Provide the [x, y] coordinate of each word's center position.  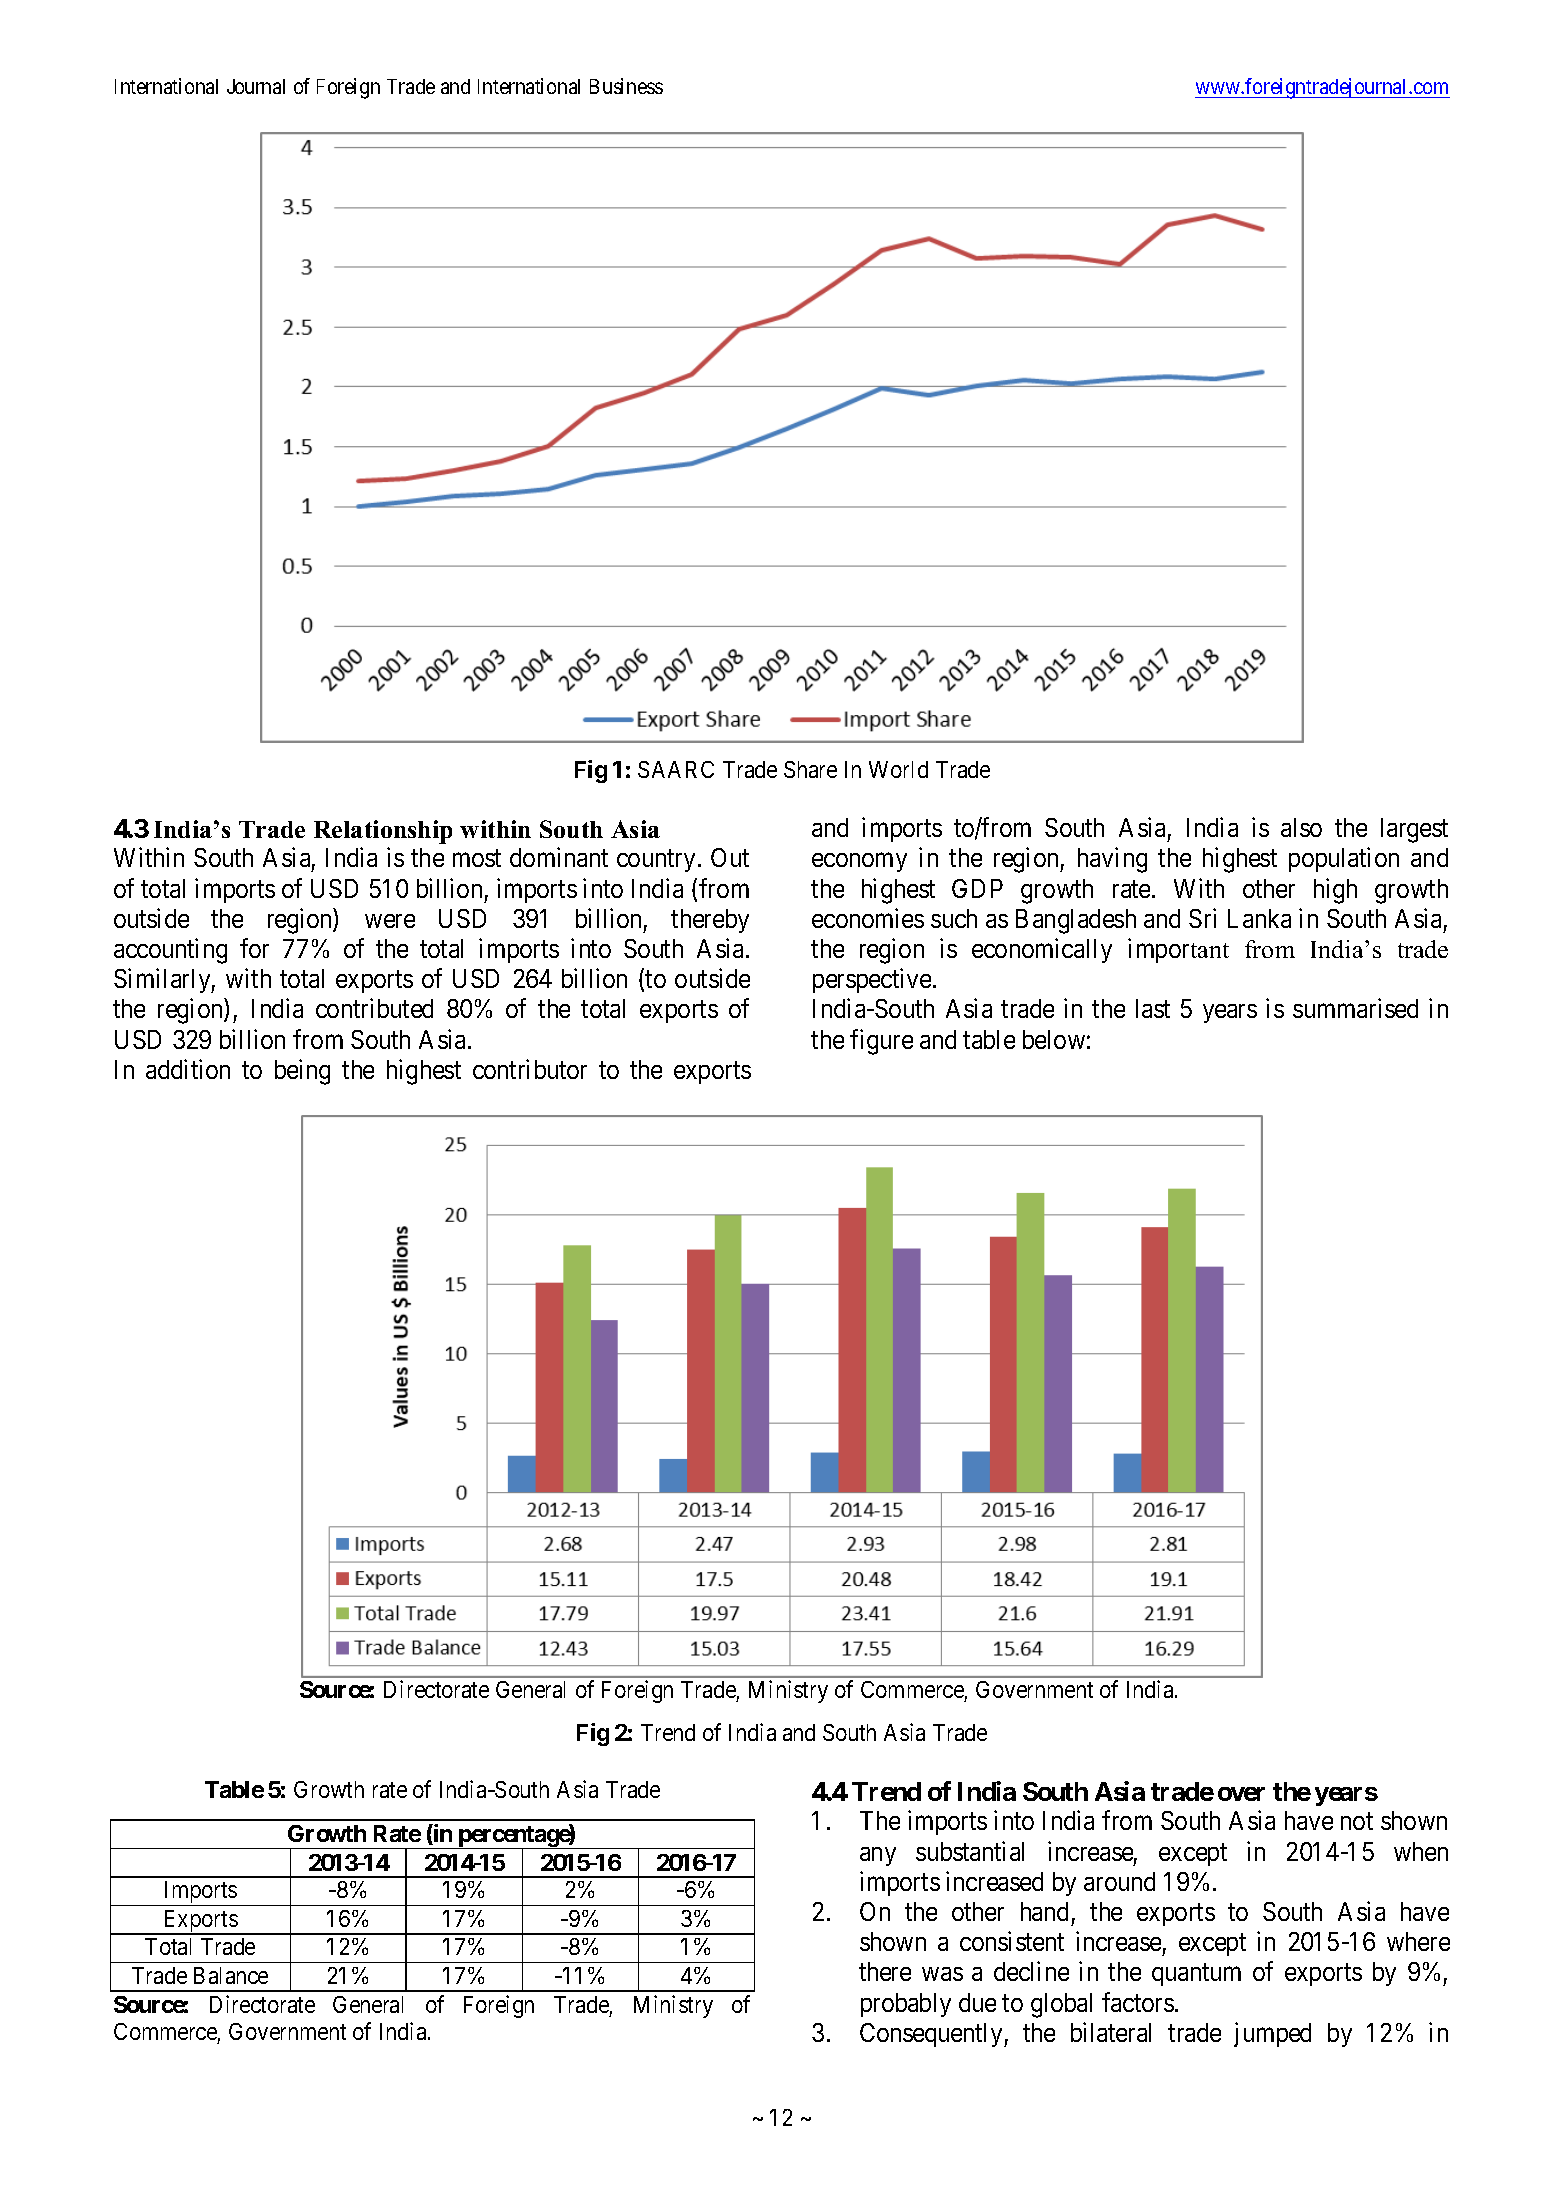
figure [881, 1042]
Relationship [383, 832]
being [302, 1072]
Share [810, 769]
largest [1414, 830]
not [1357, 1821]
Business [626, 86]
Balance [231, 1975]
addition [188, 1069]
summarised [1355, 1008]
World [898, 769]
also [1301, 827]
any [878, 1856]
